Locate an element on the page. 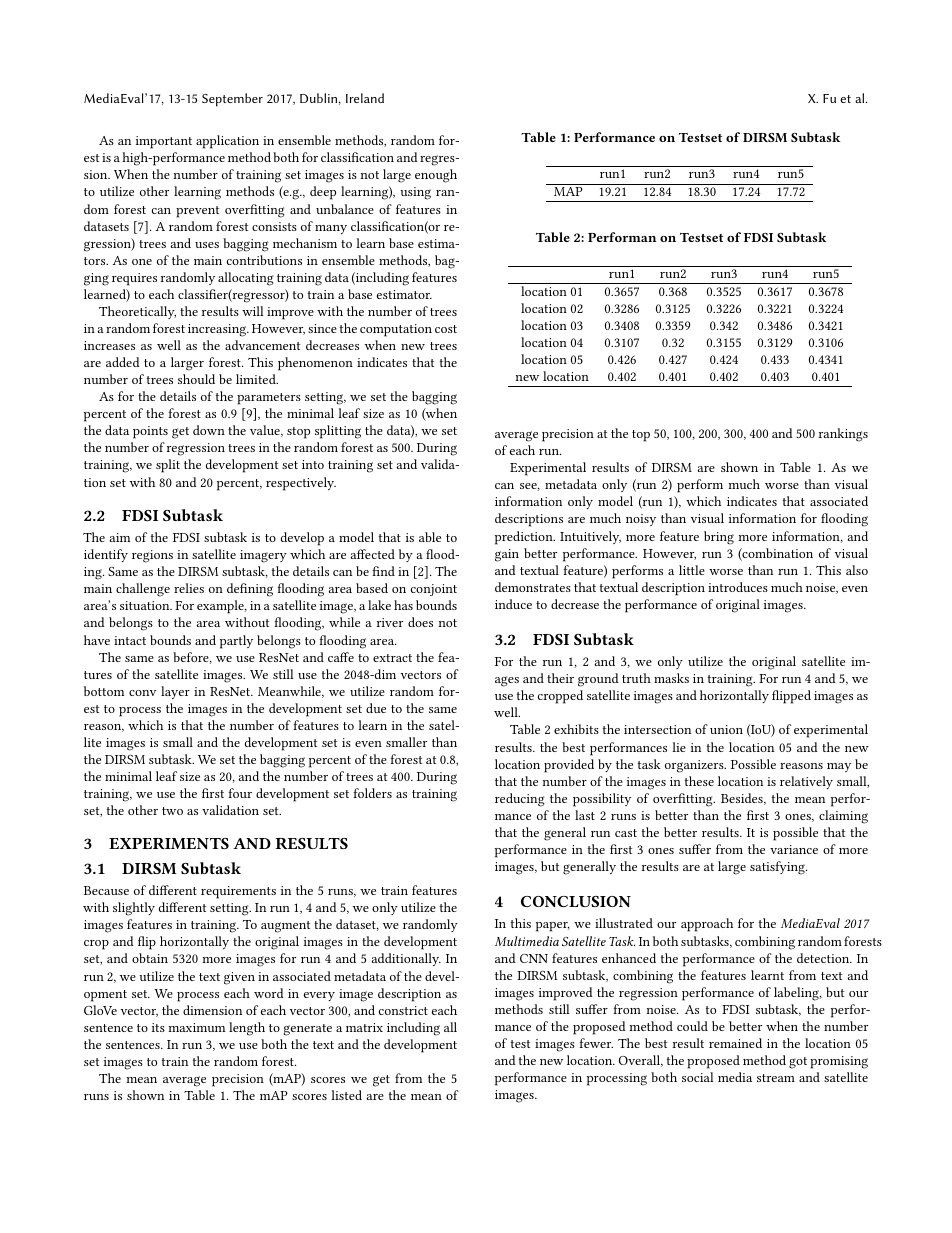  maximum is located at coordinates (196, 1027).
